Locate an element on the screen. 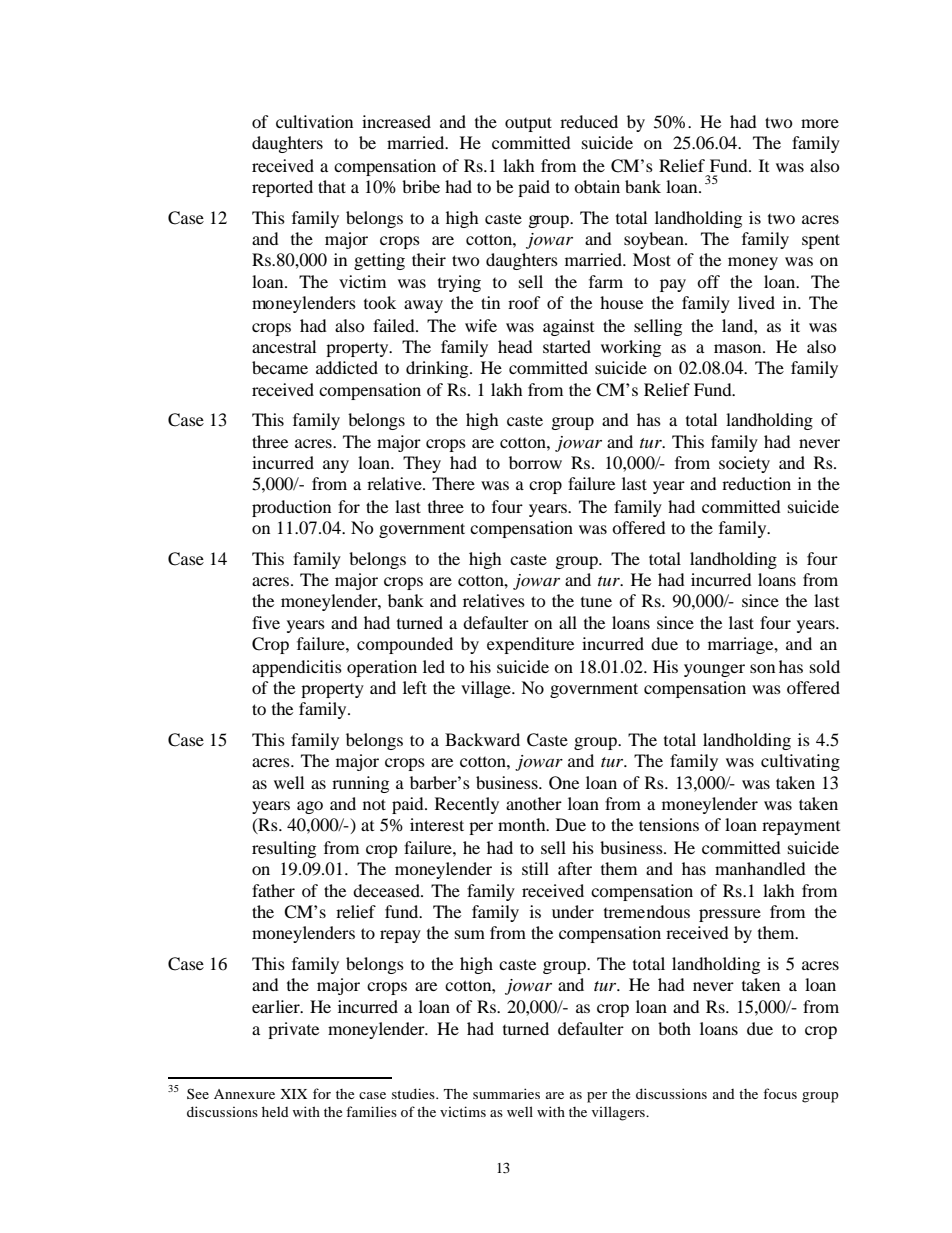 The width and height of the screenshot is (952, 1233). five is located at coordinates (266, 622).
